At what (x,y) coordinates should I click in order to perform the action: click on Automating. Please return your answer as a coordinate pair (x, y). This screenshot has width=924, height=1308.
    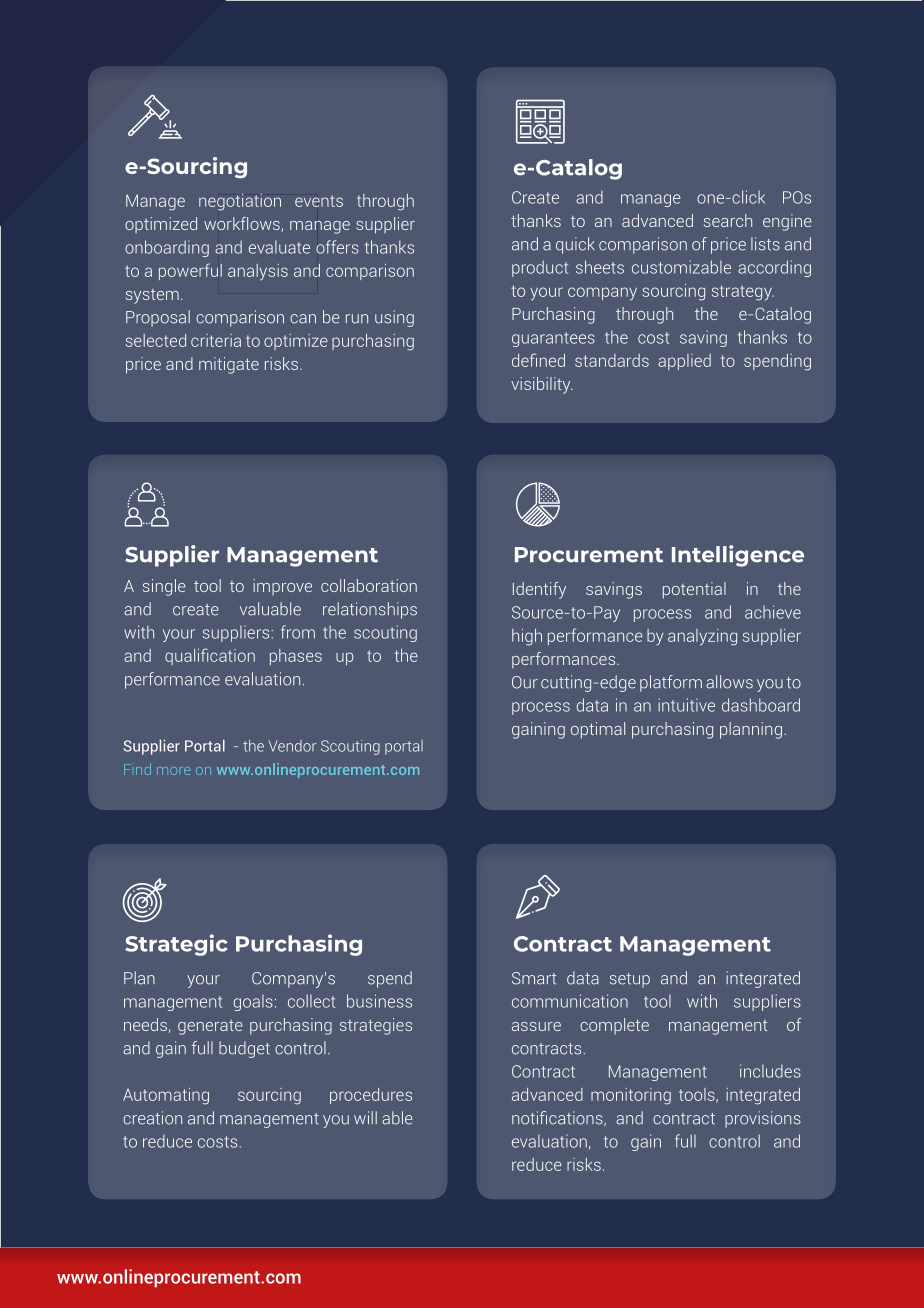
    Looking at the image, I should click on (166, 1096).
